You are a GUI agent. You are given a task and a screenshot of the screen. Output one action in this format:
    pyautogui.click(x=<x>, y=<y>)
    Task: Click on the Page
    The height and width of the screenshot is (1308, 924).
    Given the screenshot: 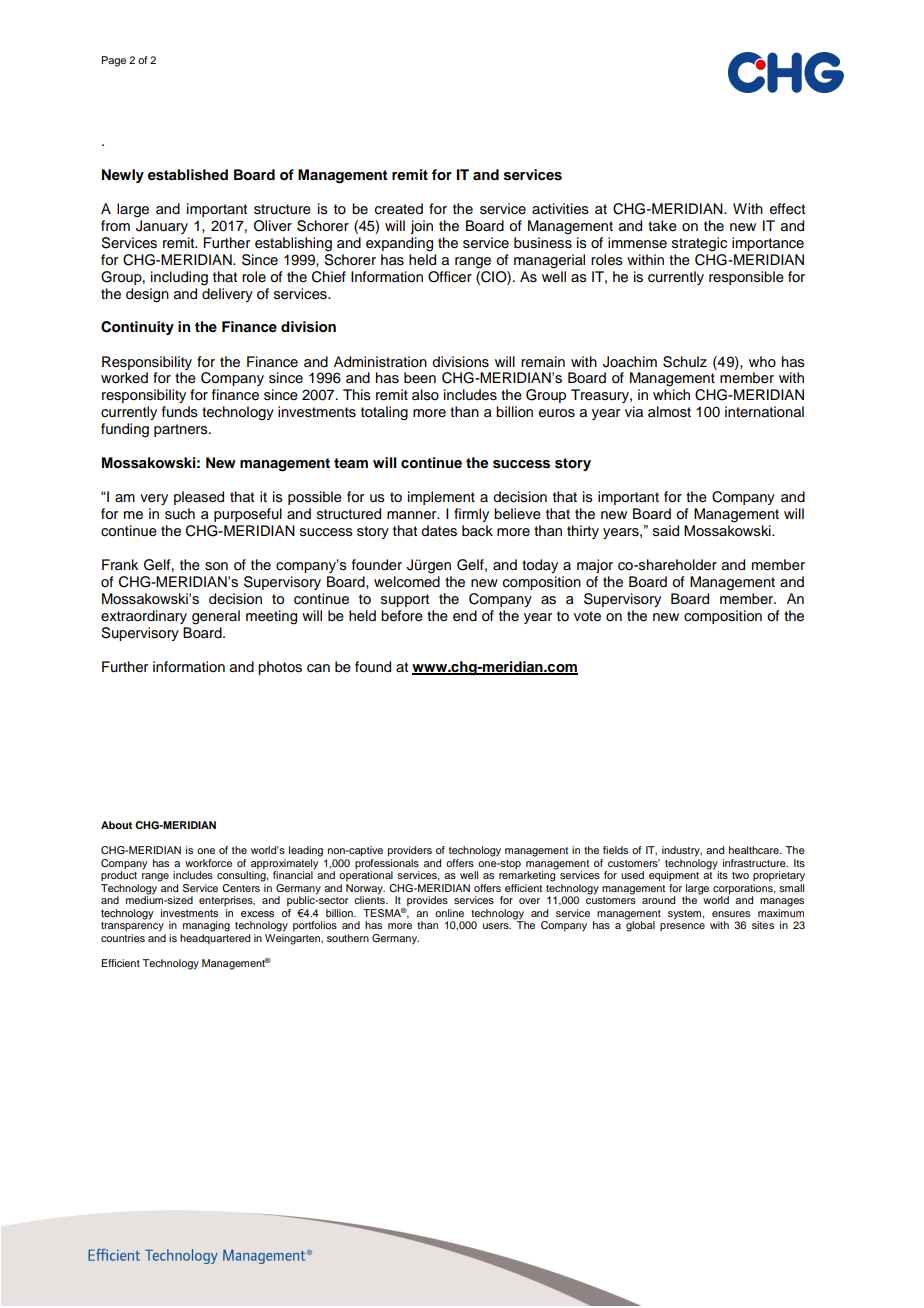 What is the action you would take?
    pyautogui.click(x=113, y=61)
